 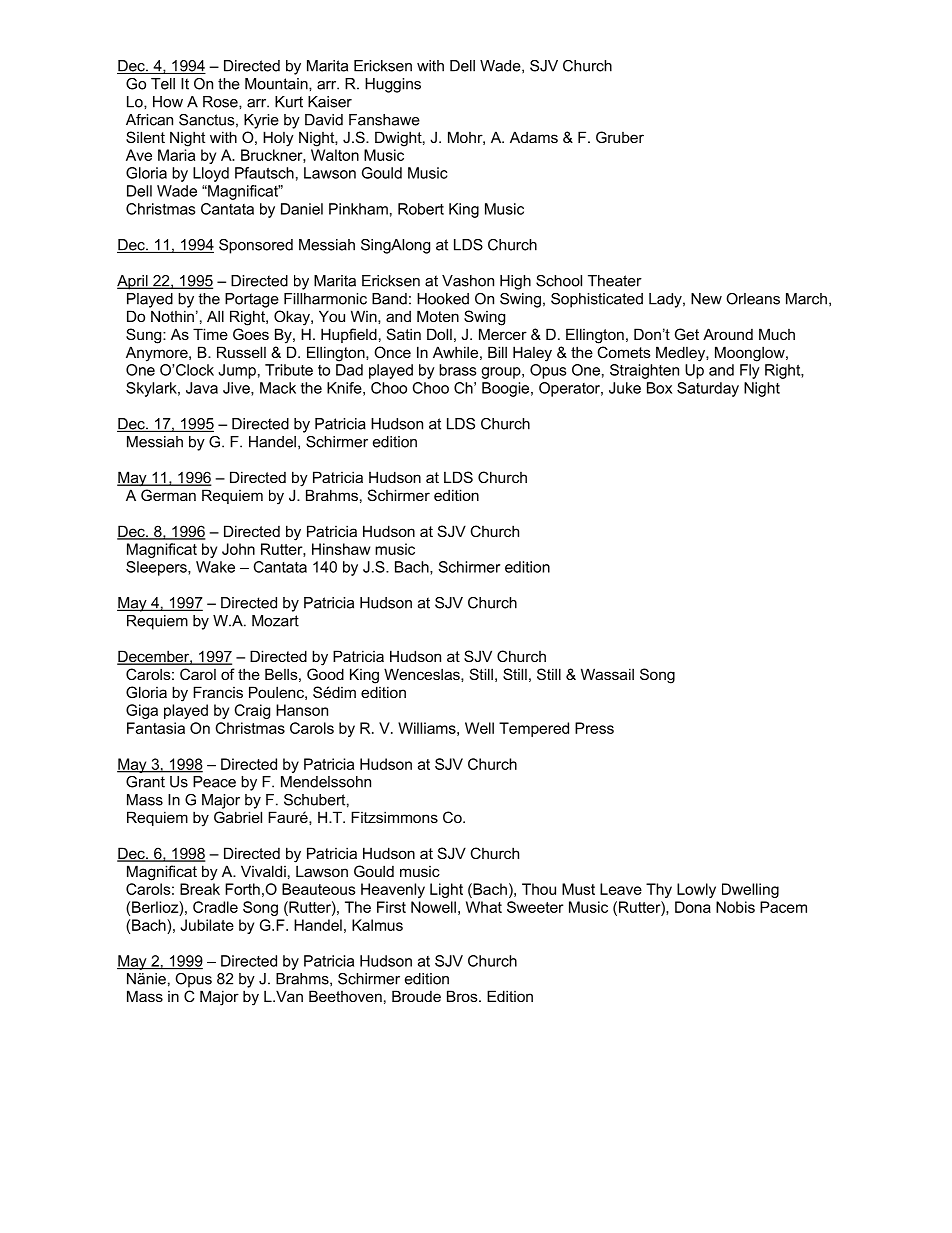 I want to click on Rose, so click(x=221, y=102).
